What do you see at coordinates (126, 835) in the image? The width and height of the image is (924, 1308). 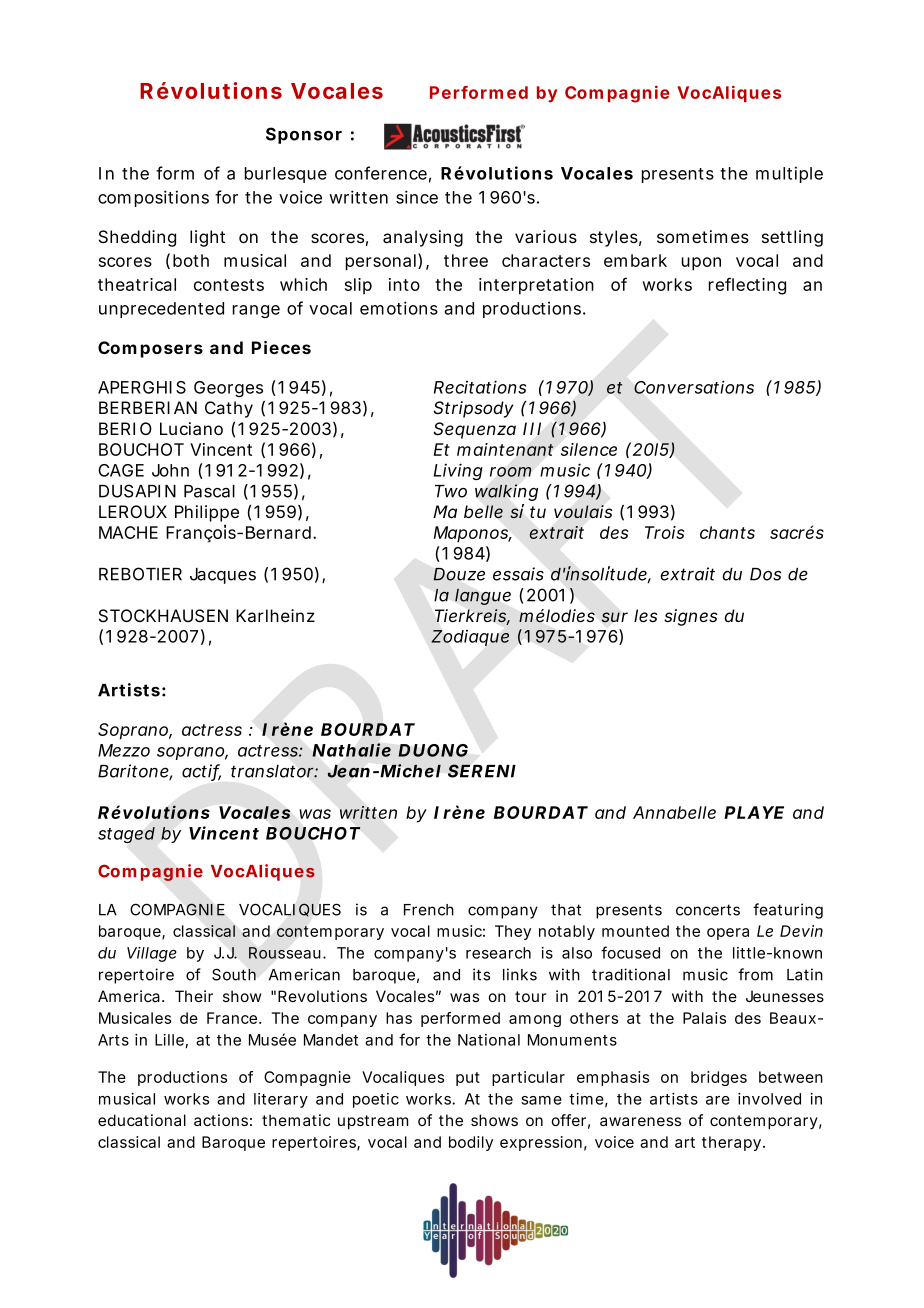 I see `staged` at bounding box center [126, 835].
